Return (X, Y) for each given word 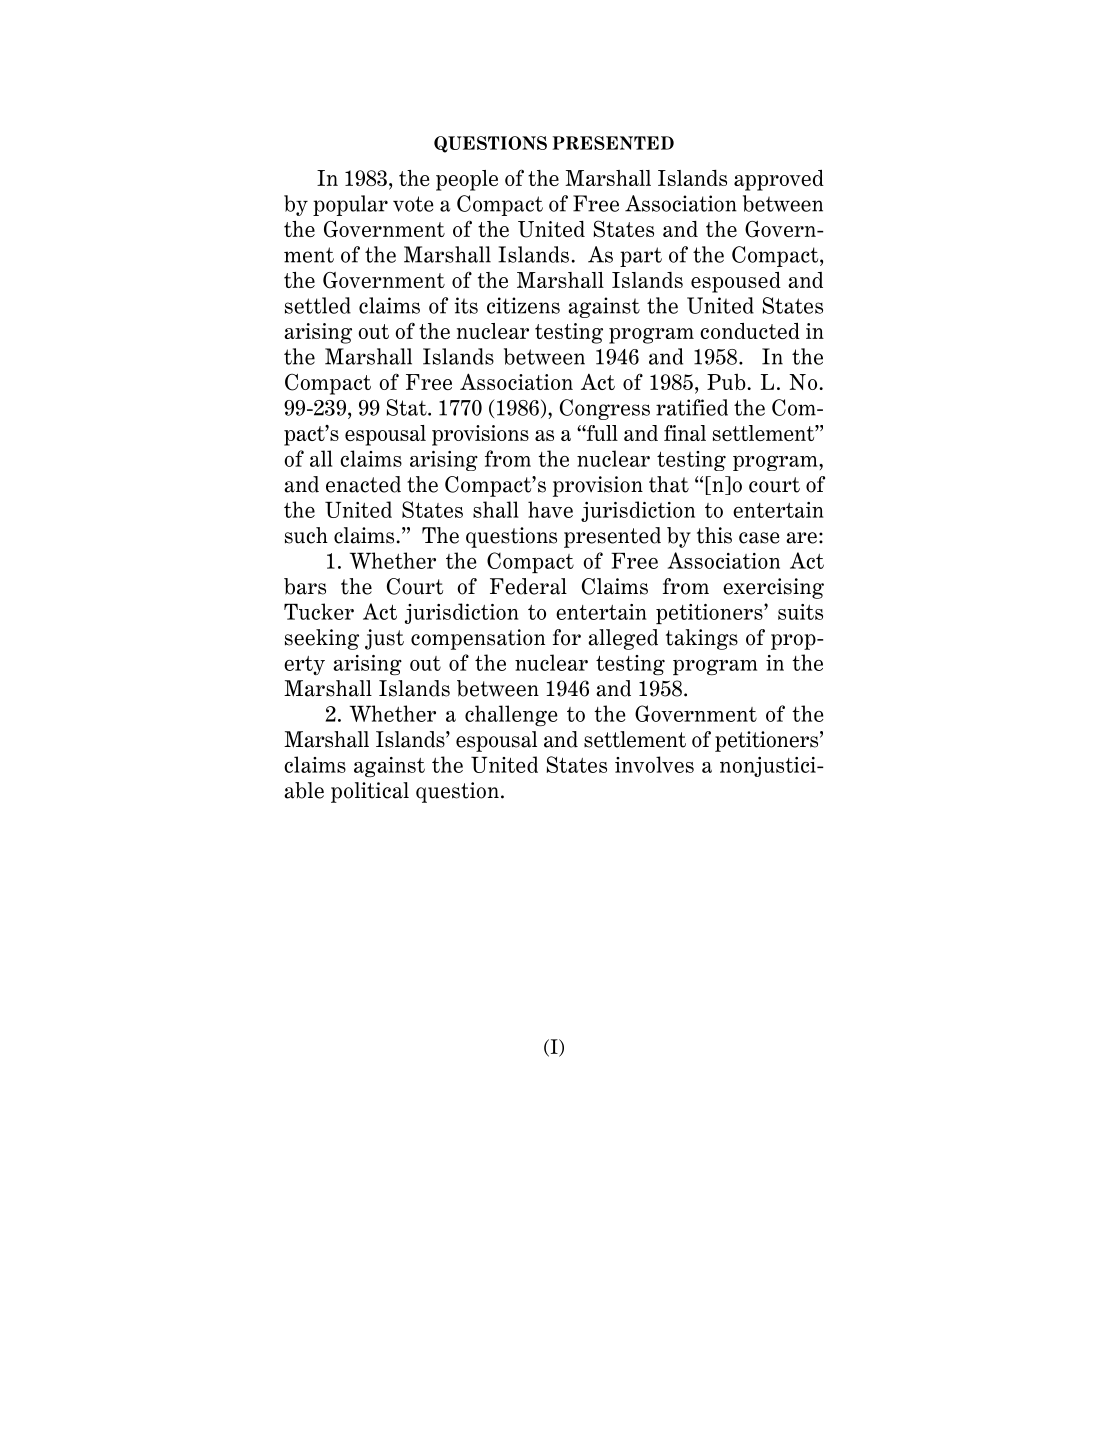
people (467, 180)
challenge (511, 715)
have (550, 509)
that (669, 484)
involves (654, 764)
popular (350, 205)
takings (702, 639)
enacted (363, 484)
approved (779, 180)
